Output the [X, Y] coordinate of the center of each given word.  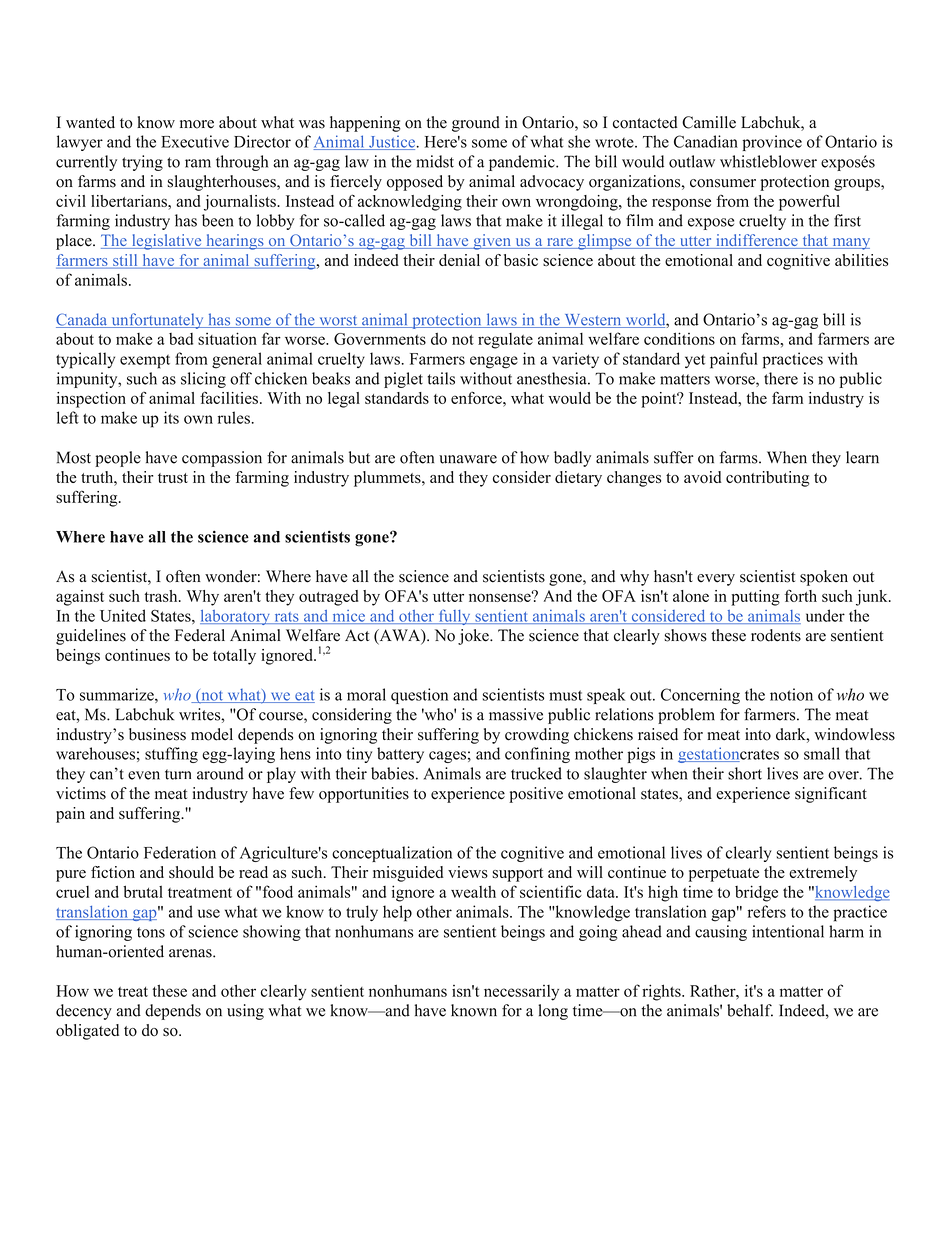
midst [435, 161]
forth [801, 595]
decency [84, 1012]
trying [142, 163]
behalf [750, 1010]
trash [162, 596]
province [772, 143]
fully [454, 617]
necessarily [521, 993]
